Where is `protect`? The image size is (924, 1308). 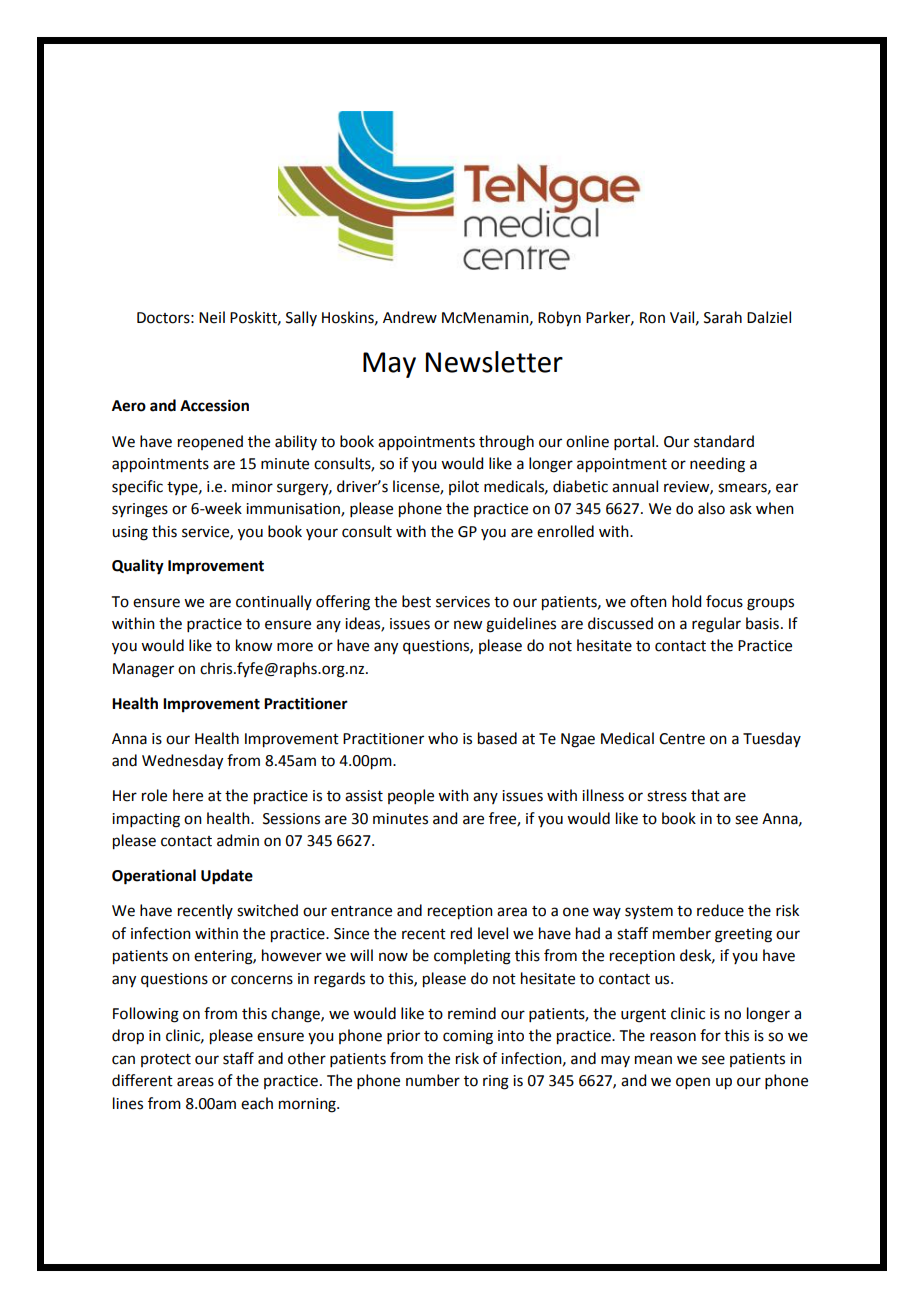
protect is located at coordinates (166, 1060).
